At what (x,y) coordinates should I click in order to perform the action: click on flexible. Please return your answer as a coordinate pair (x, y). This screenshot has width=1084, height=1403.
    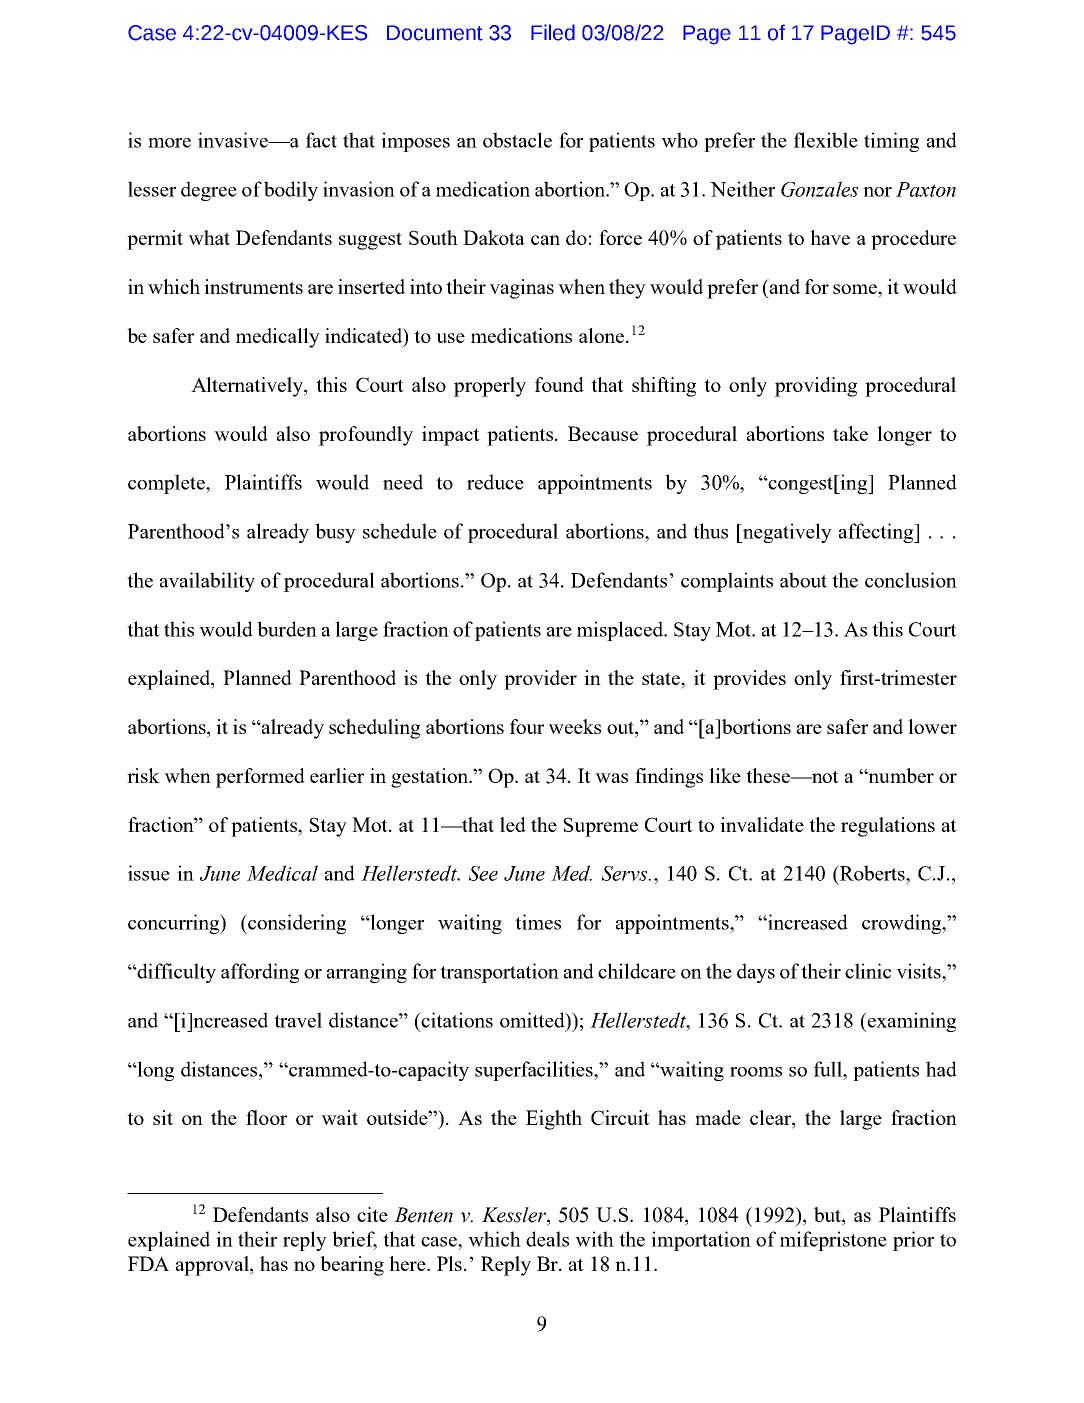
    Looking at the image, I should click on (826, 140).
